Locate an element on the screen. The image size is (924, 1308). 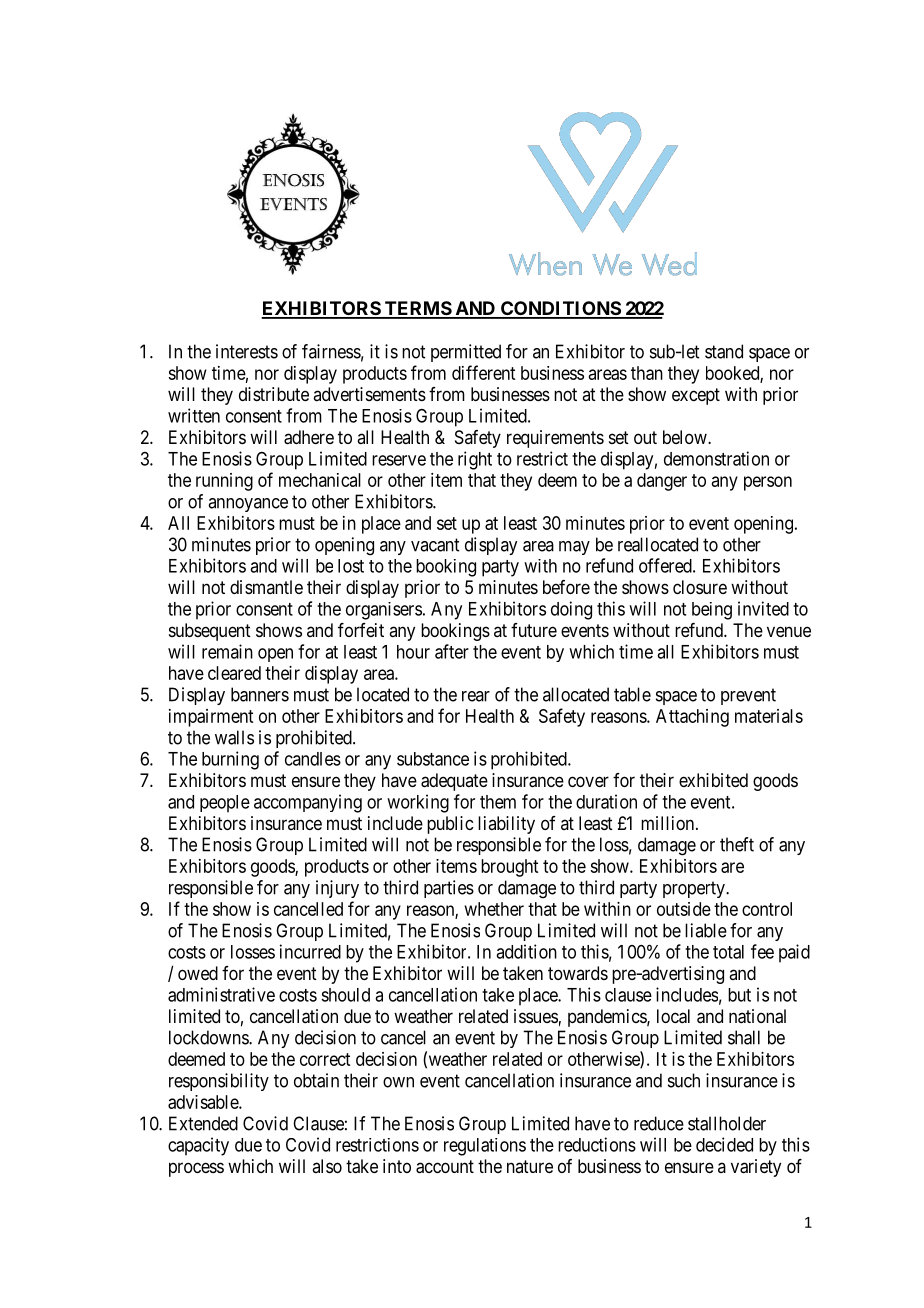
permitted is located at coordinates (466, 353).
